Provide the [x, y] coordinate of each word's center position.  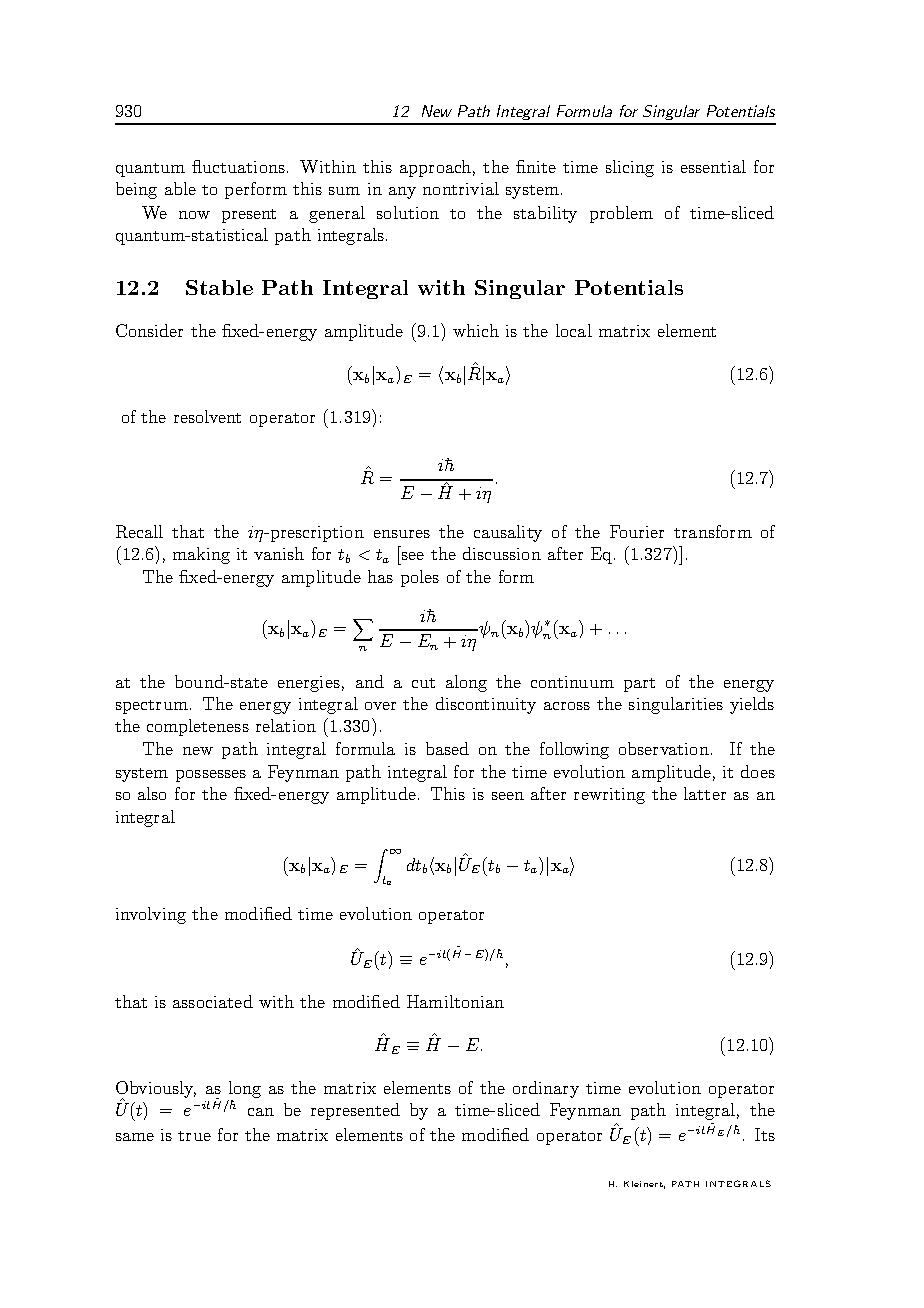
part [639, 685]
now [194, 215]
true [194, 1136]
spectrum [152, 707]
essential [713, 166]
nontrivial [461, 188]
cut [423, 683]
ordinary [546, 1089]
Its [765, 1134]
